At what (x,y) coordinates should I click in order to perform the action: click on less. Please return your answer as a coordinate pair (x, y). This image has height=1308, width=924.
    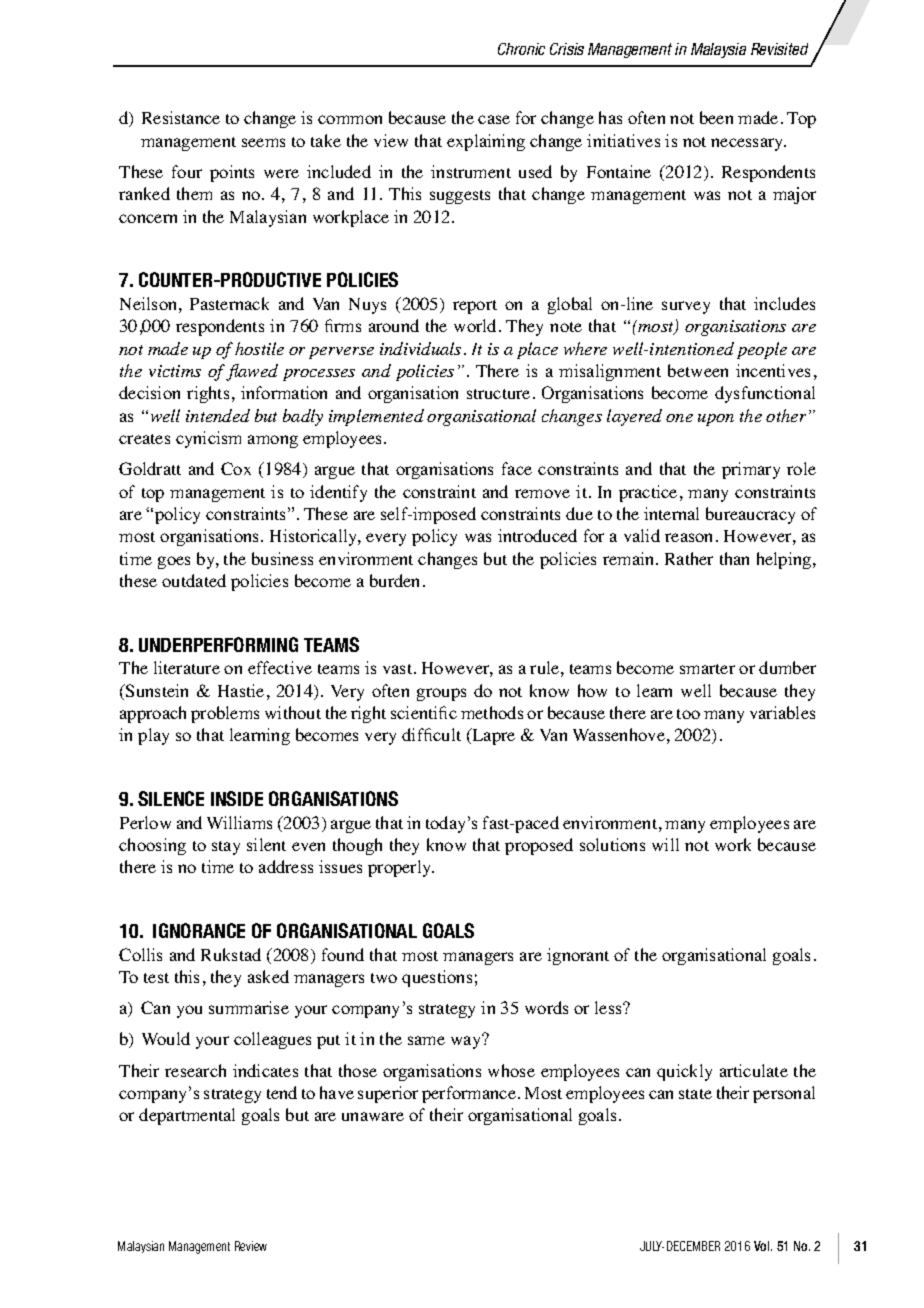
    Looking at the image, I should click on (609, 1007).
